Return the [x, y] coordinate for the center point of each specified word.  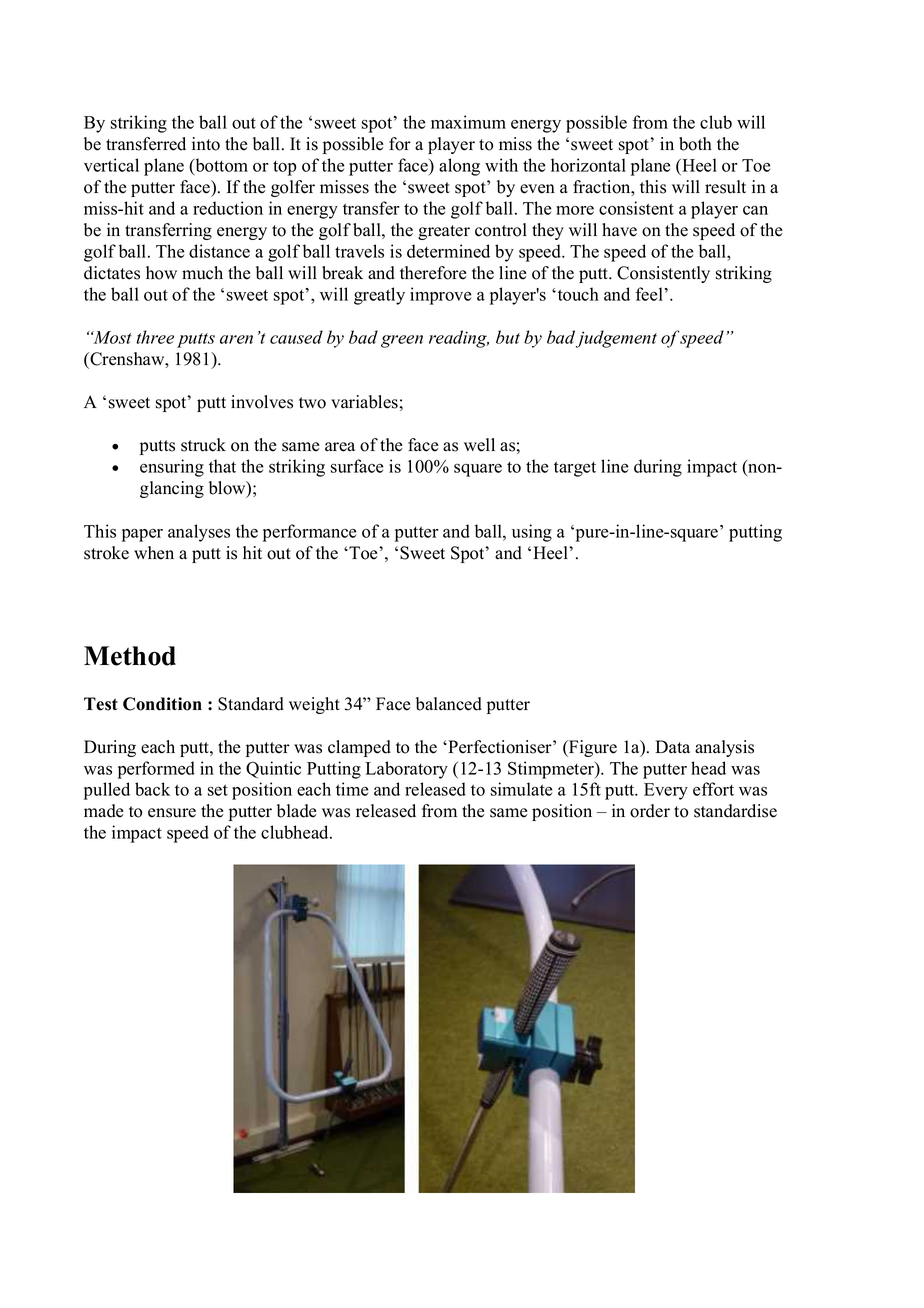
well [479, 445]
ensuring [172, 468]
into [206, 144]
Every [666, 791]
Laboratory [407, 770]
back [152, 789]
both [695, 144]
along [459, 167]
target [575, 469]
